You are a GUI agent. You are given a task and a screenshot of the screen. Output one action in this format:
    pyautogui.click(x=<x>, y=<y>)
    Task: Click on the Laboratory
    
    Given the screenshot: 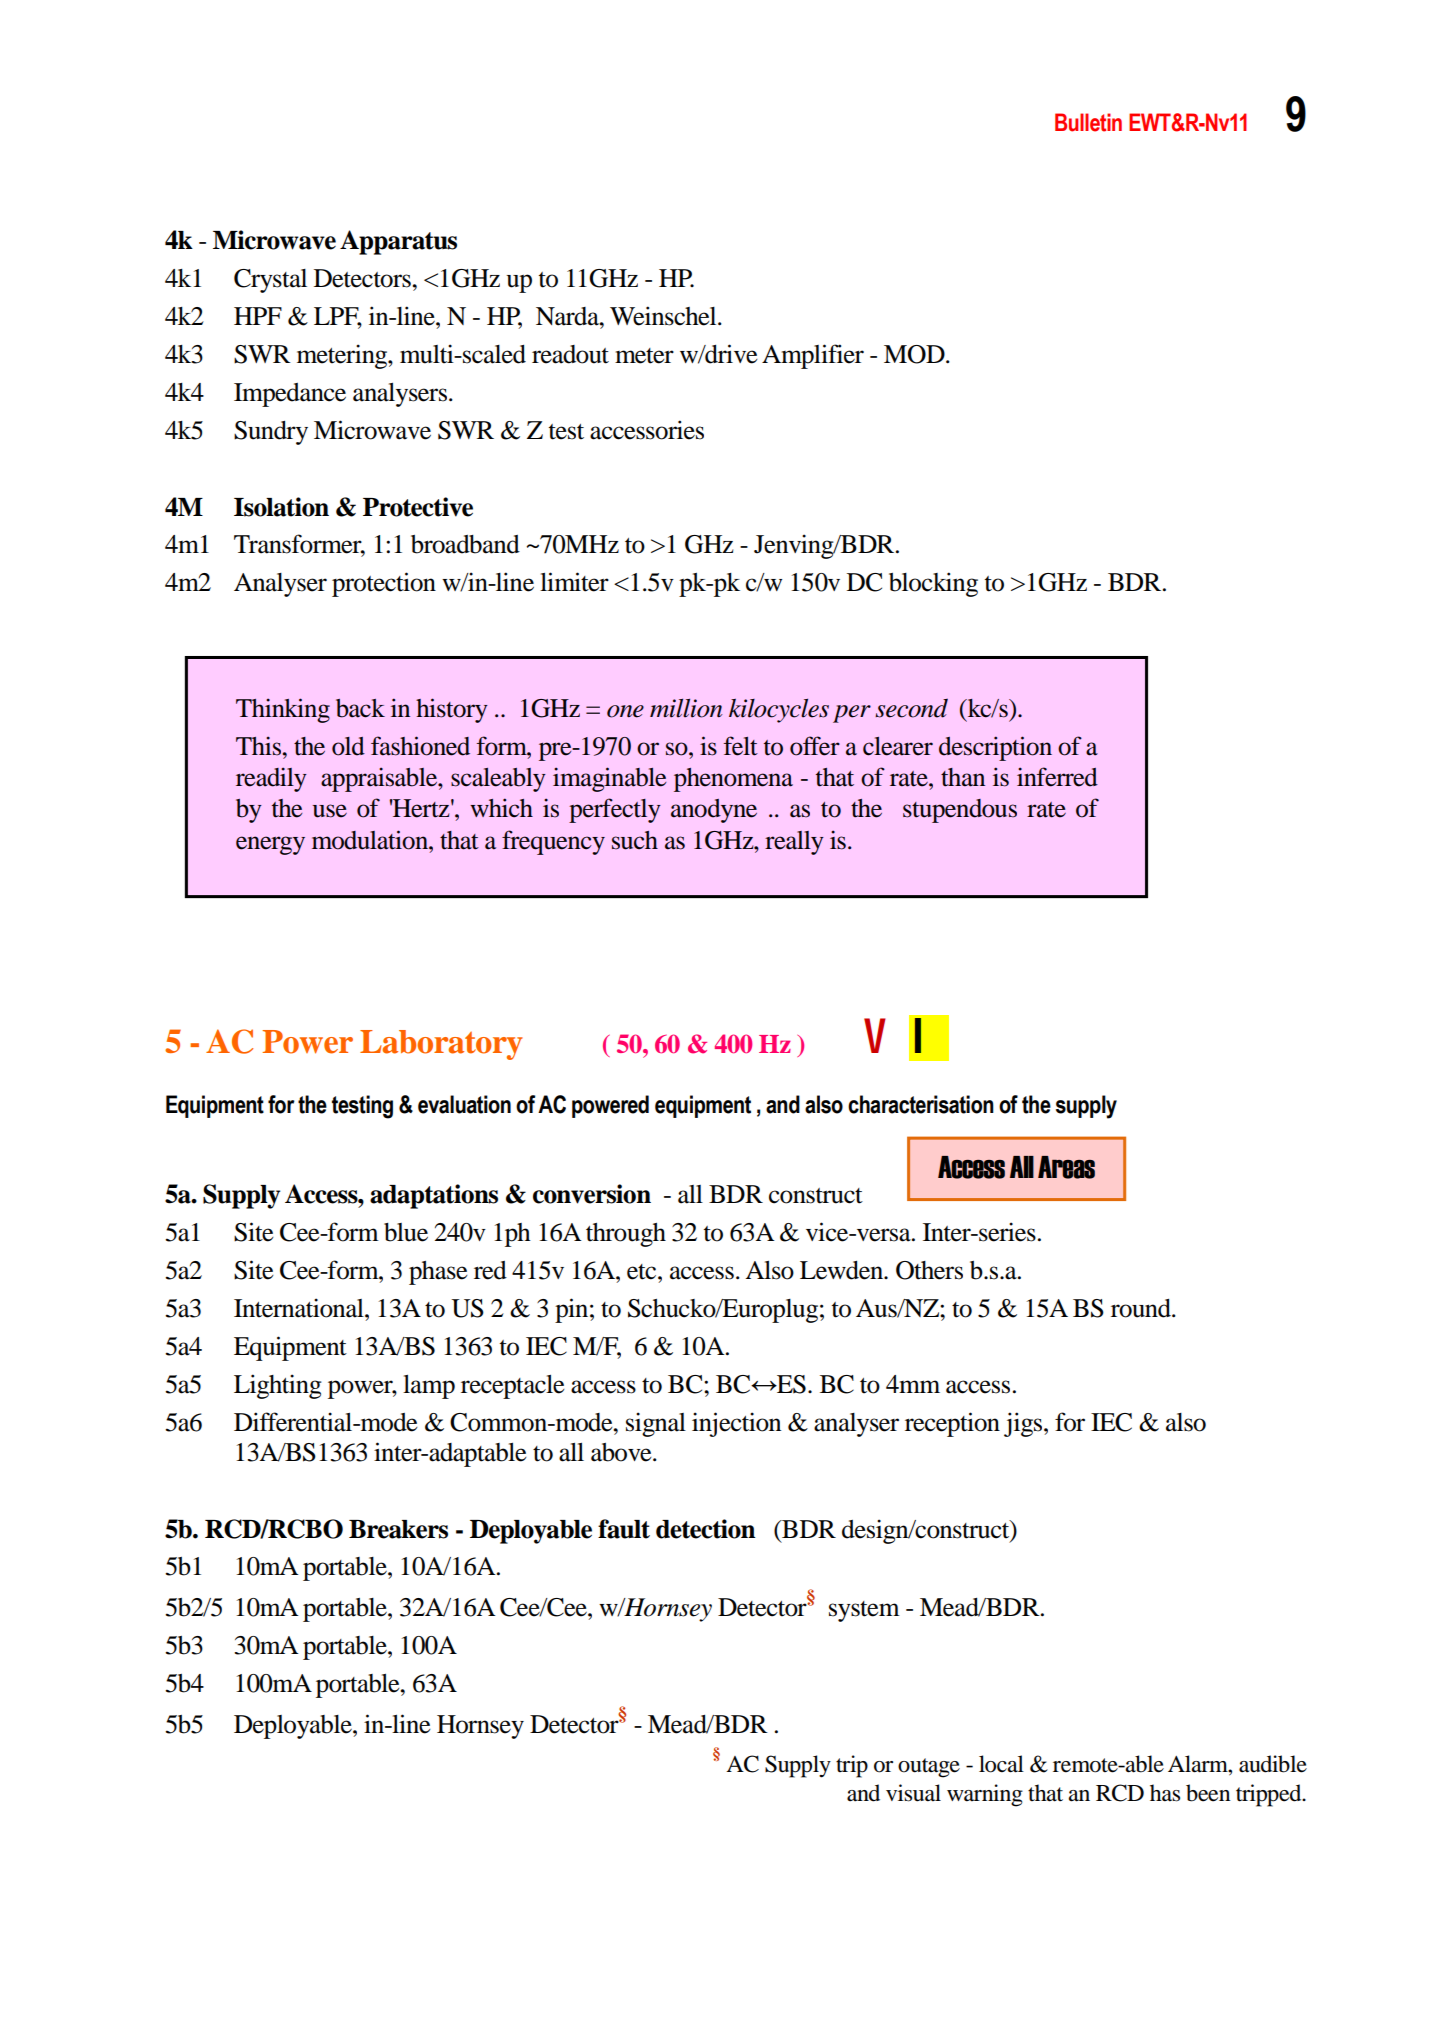 What is the action you would take?
    pyautogui.click(x=441, y=1045)
